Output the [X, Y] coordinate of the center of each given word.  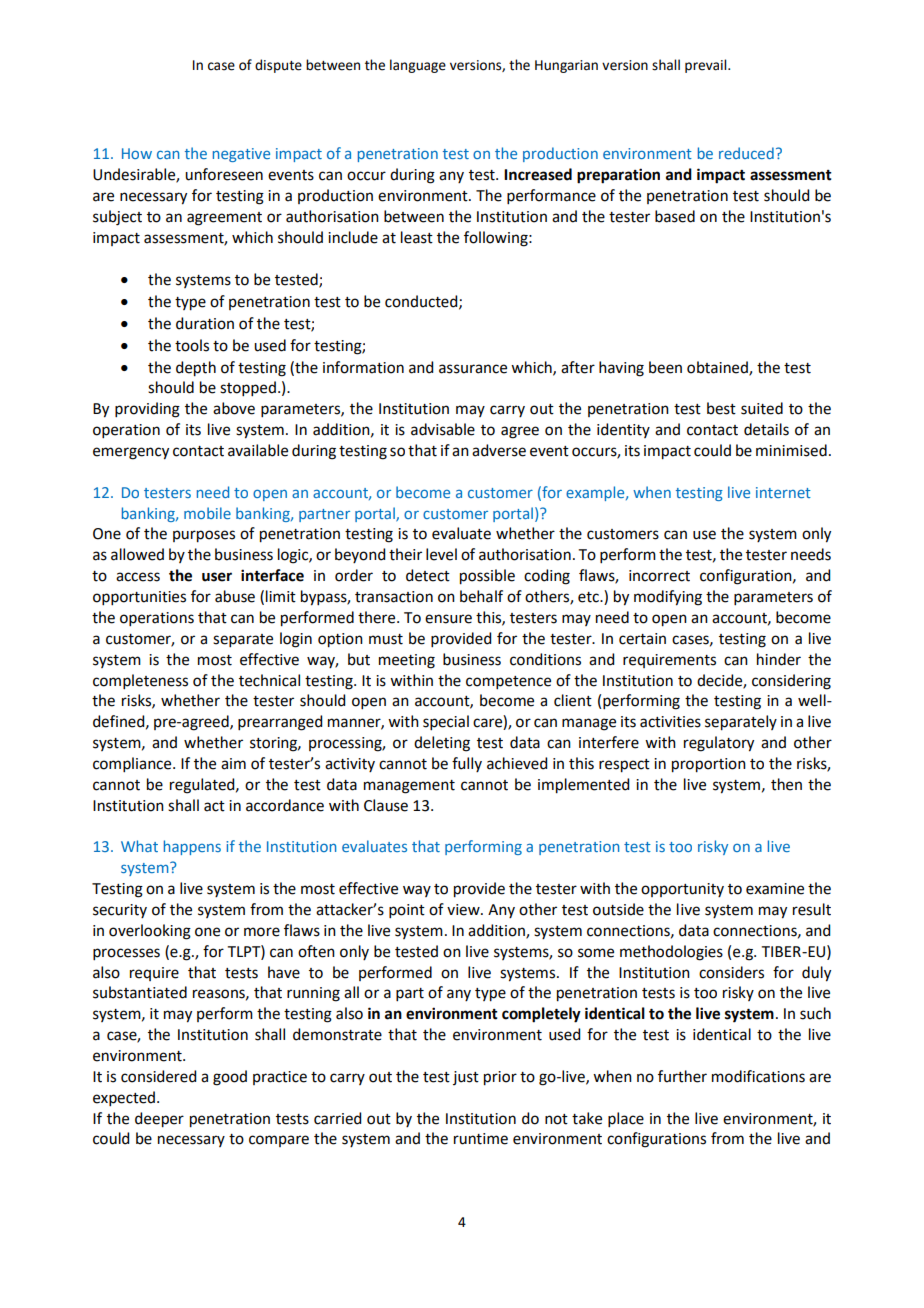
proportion [709, 765]
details [766, 429]
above [234, 408]
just [466, 1078]
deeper [159, 1120]
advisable [443, 429]
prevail [707, 66]
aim [233, 764]
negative [241, 155]
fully [467, 764]
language [418, 66]
